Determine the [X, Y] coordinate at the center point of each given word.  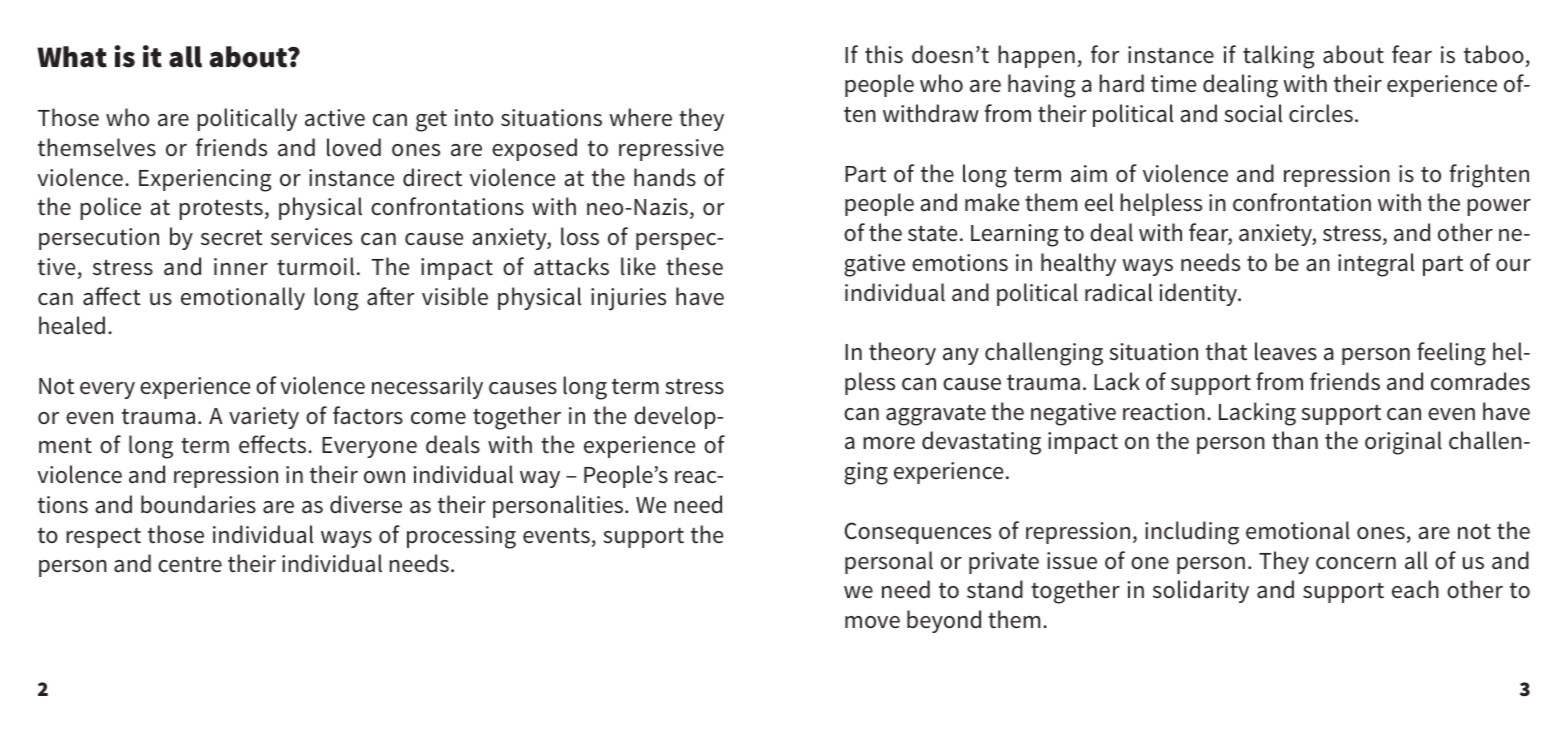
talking [1279, 57]
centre [190, 565]
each [1415, 589]
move [872, 622]
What [72, 57]
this [884, 54]
